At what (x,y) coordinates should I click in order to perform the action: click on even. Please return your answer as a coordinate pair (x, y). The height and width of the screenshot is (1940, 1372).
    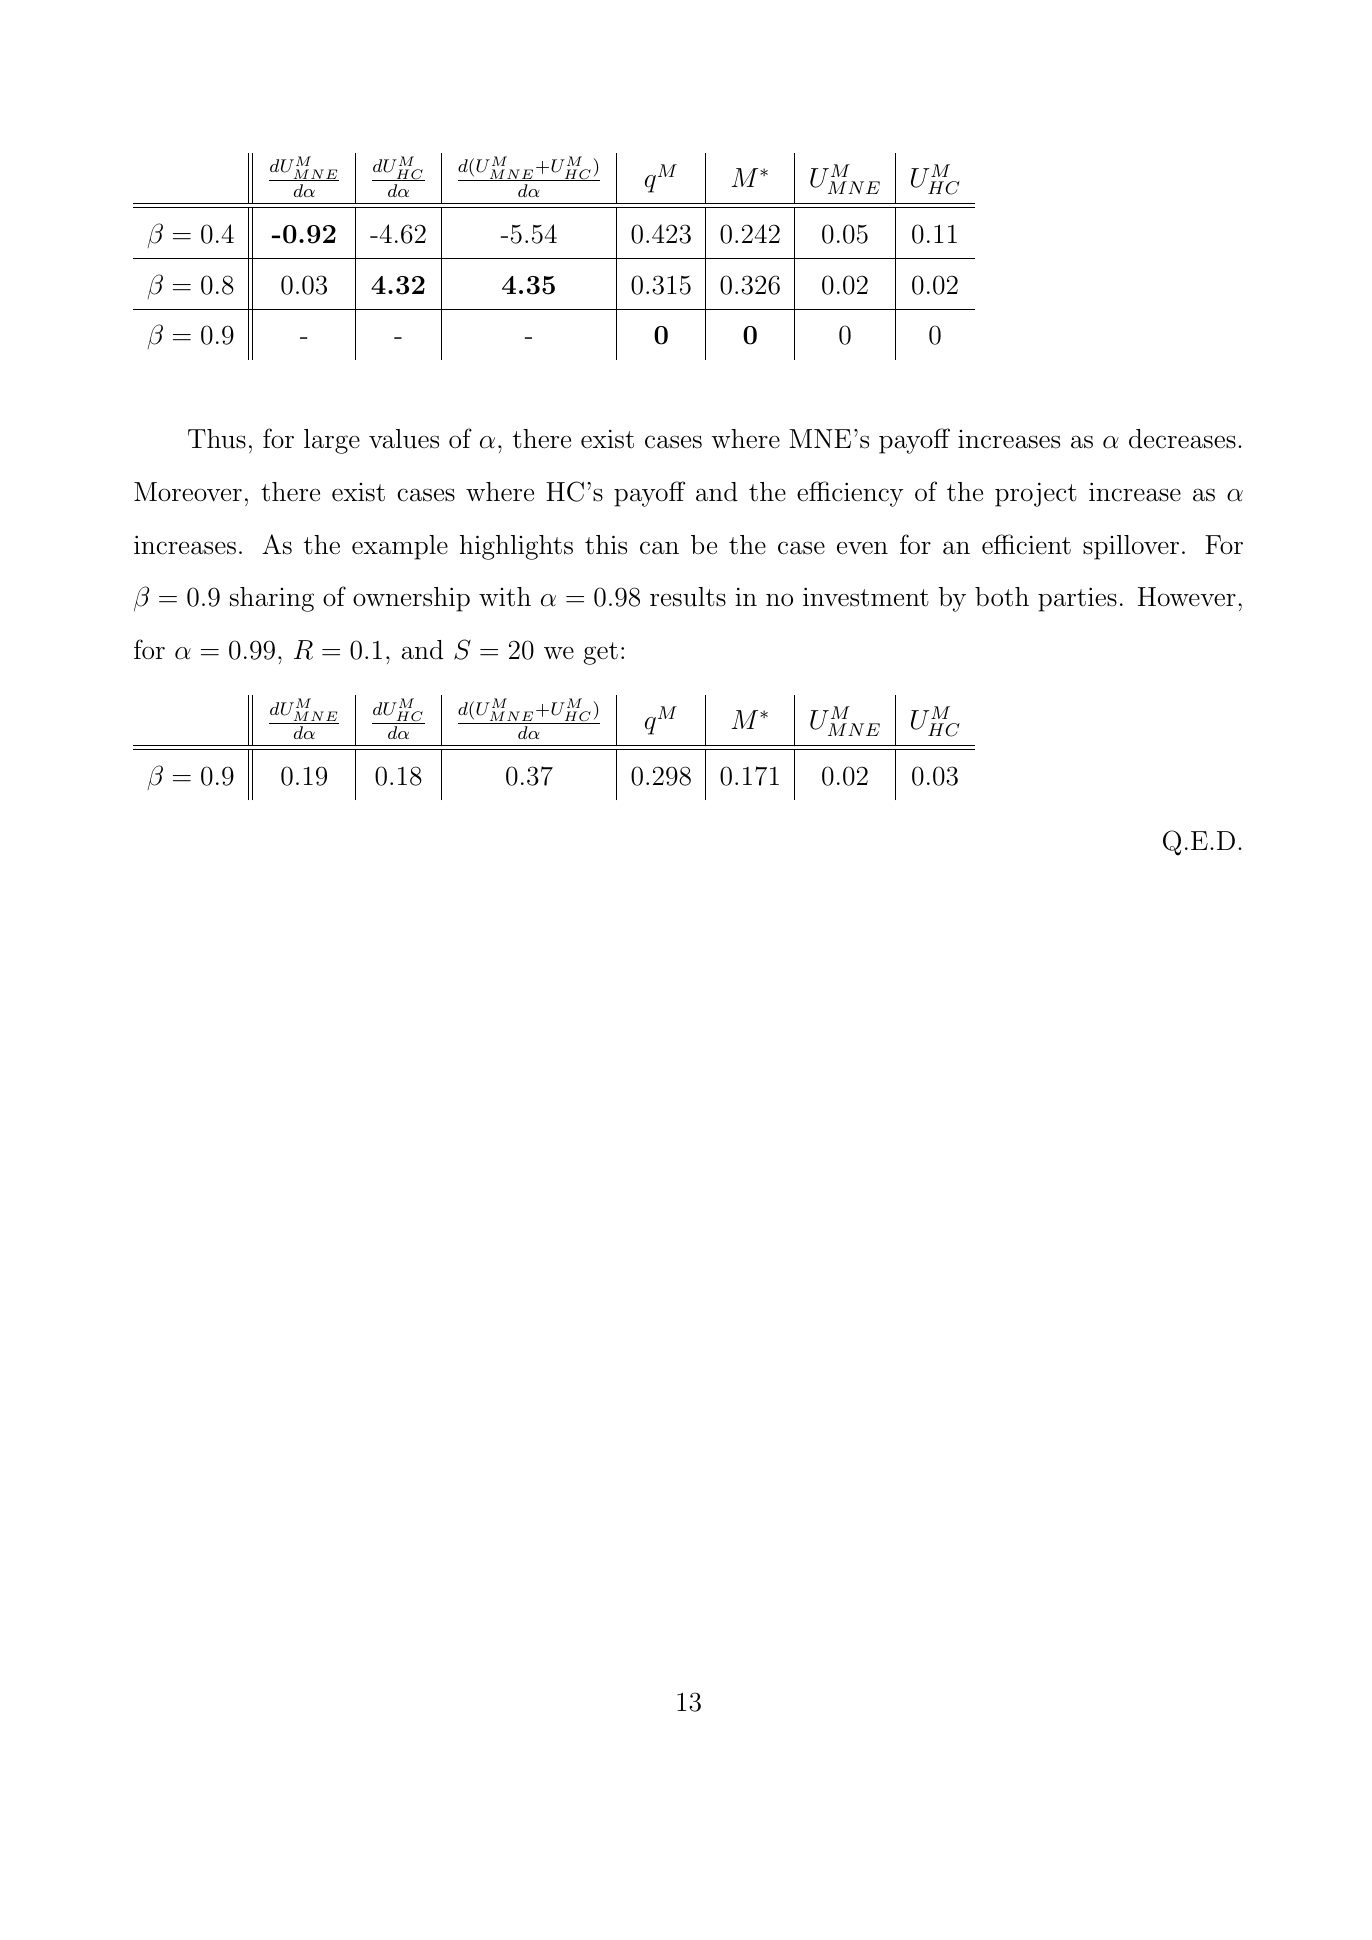
    Looking at the image, I should click on (862, 548).
